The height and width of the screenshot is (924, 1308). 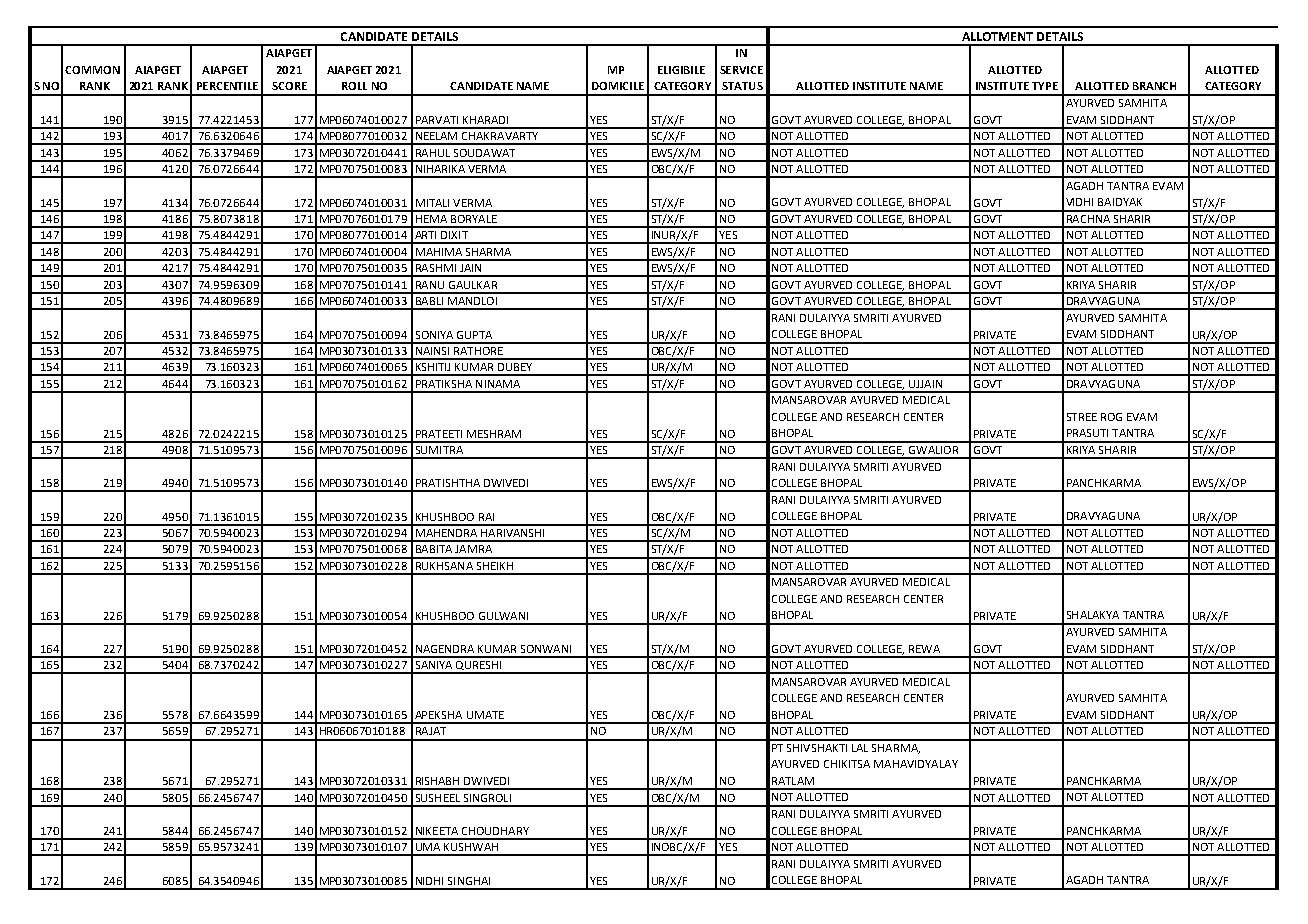 What do you see at coordinates (429, 881) in the screenshot?
I see `NIDHI` at bounding box center [429, 881].
